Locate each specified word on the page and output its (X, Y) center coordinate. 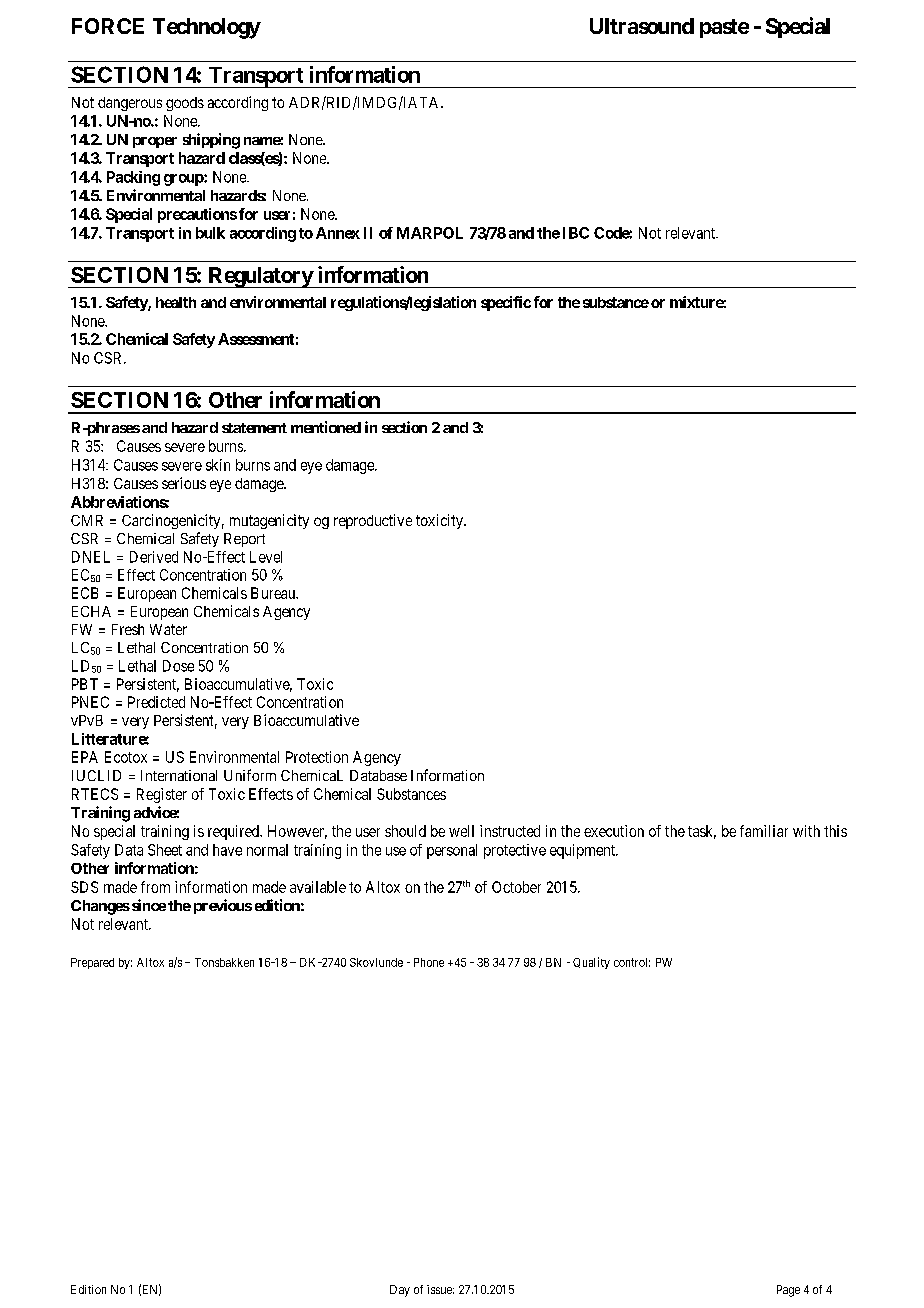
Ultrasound (642, 26)
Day (400, 1291)
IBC (576, 233)
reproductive (373, 521)
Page (788, 1291)
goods (185, 104)
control (632, 962)
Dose (178, 666)
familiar (764, 831)
